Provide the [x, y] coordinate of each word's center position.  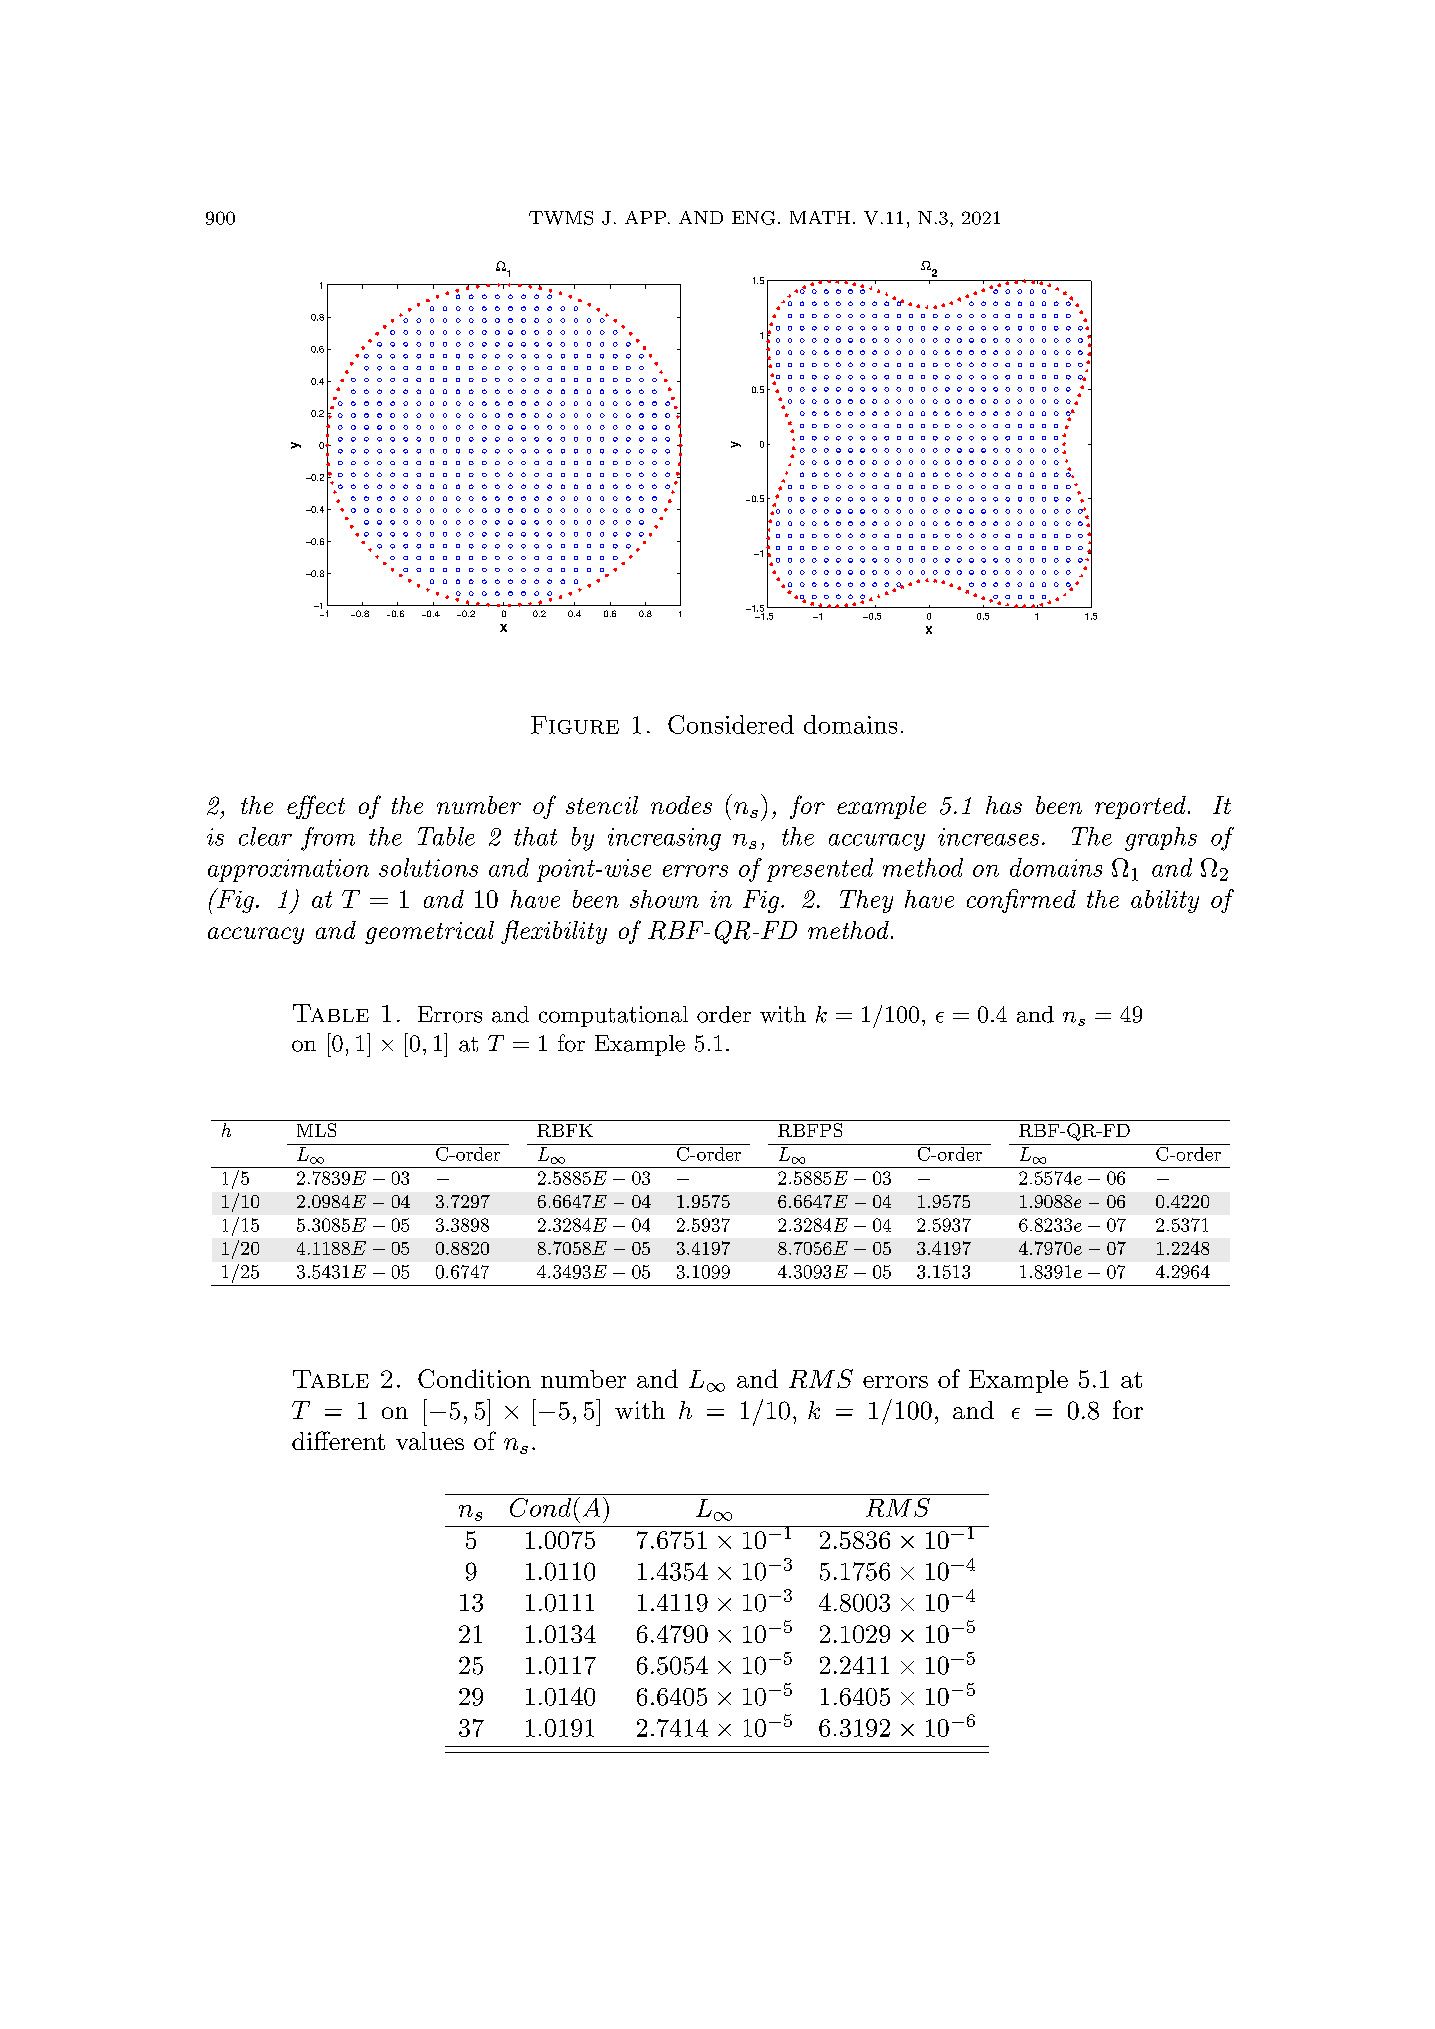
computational [613, 1016]
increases [988, 837]
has [1004, 805]
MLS [316, 1130]
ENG [753, 218]
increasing [664, 839]
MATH [820, 217]
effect [316, 807]
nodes [681, 805]
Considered [731, 724]
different [338, 1440]
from [328, 839]
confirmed [1021, 901]
